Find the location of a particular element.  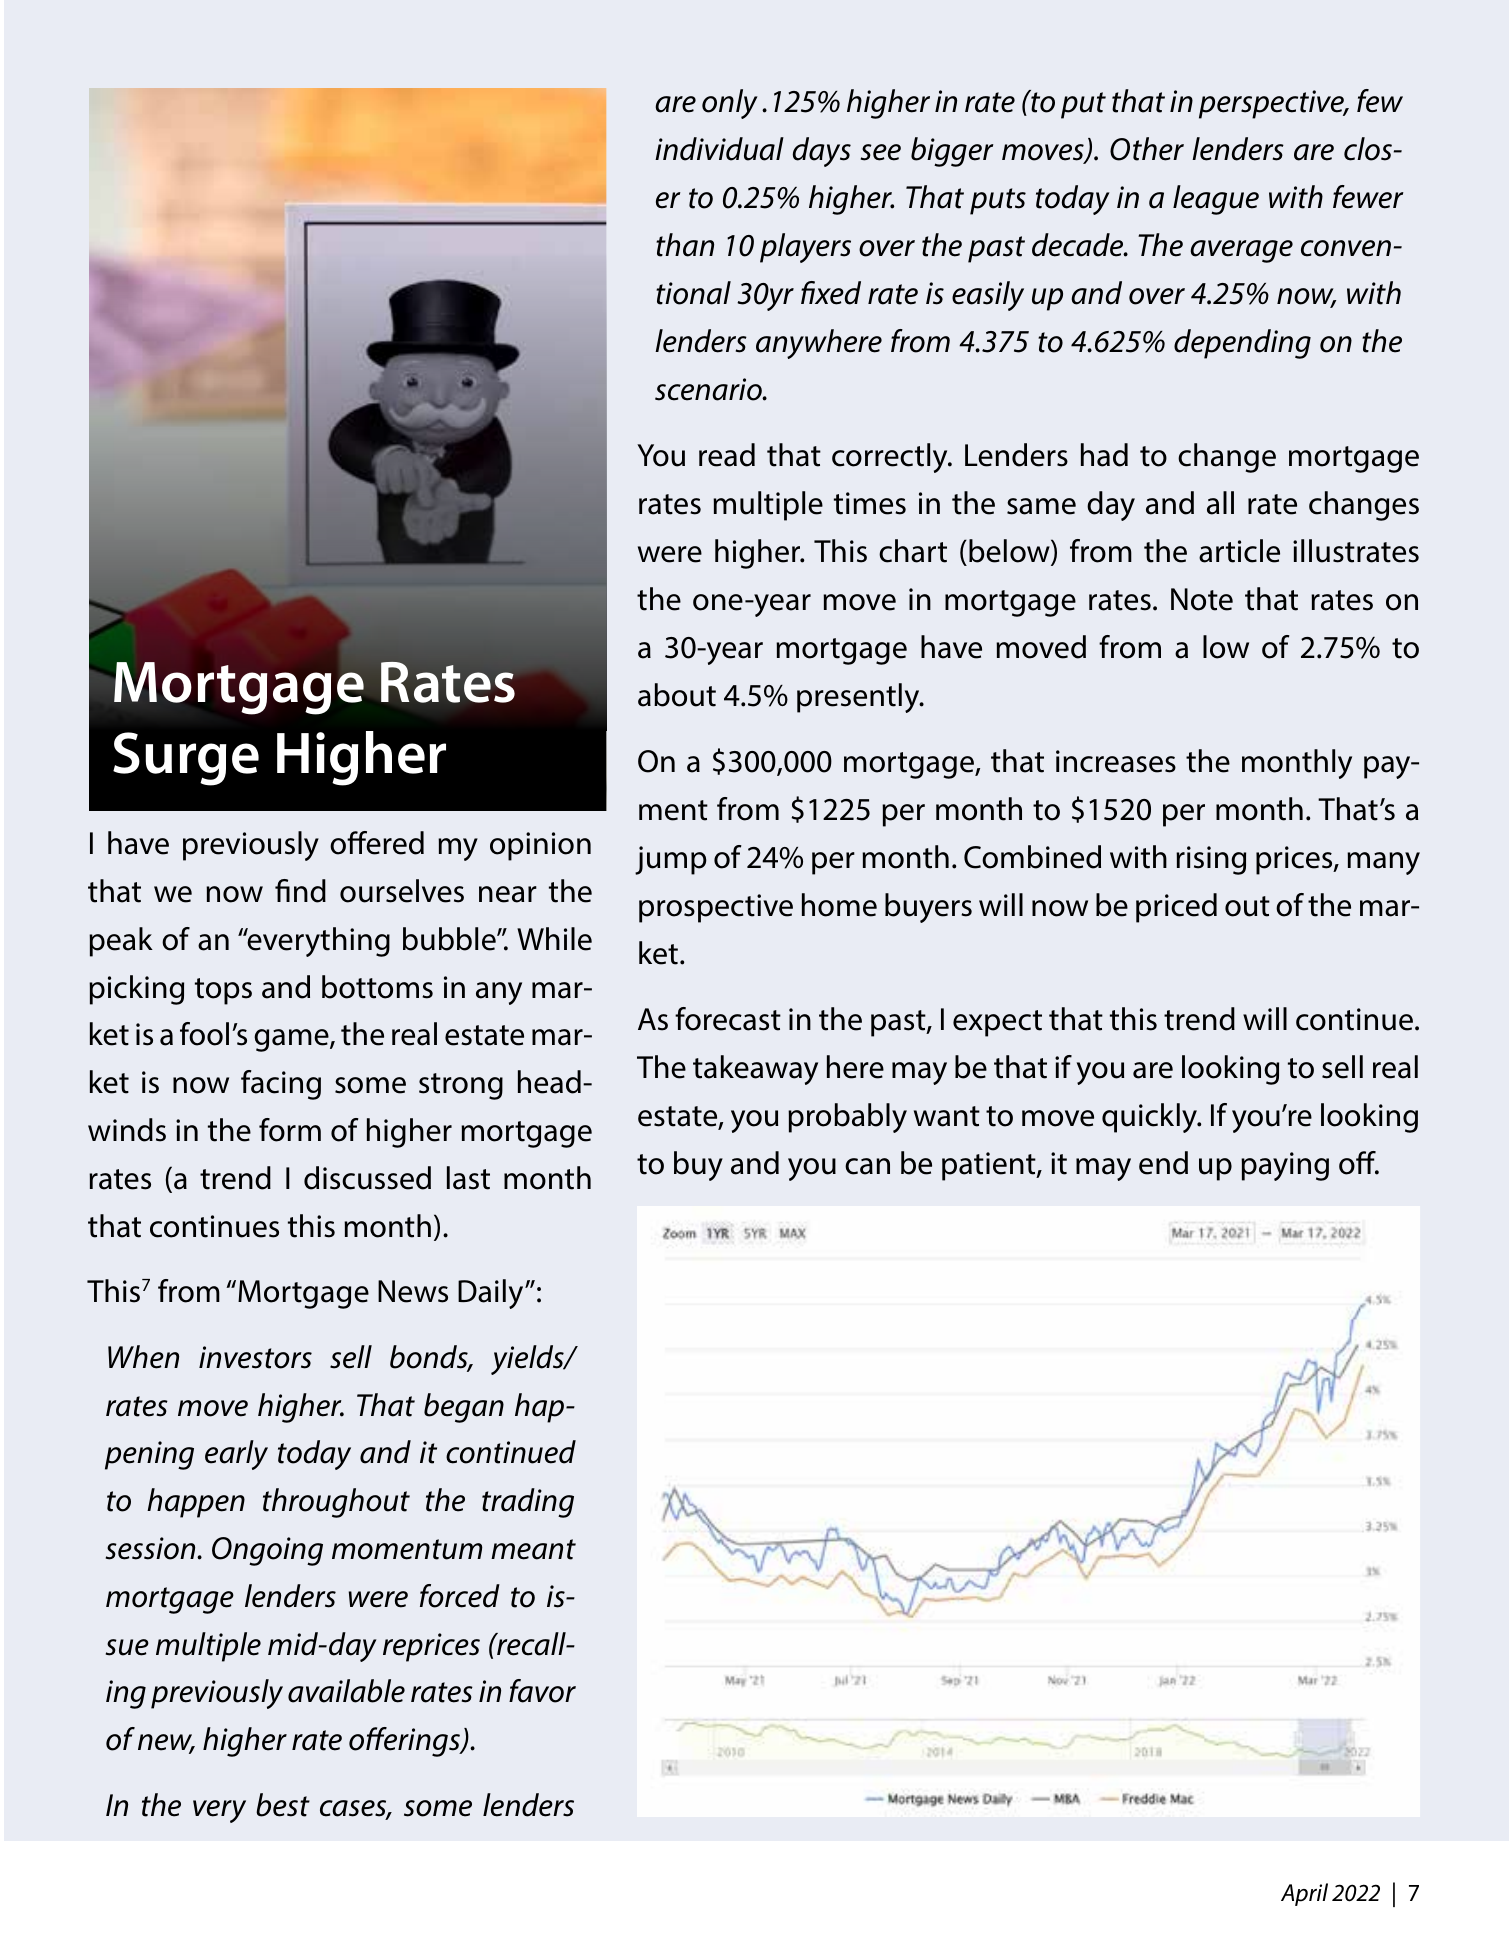

times is located at coordinates (870, 503).
